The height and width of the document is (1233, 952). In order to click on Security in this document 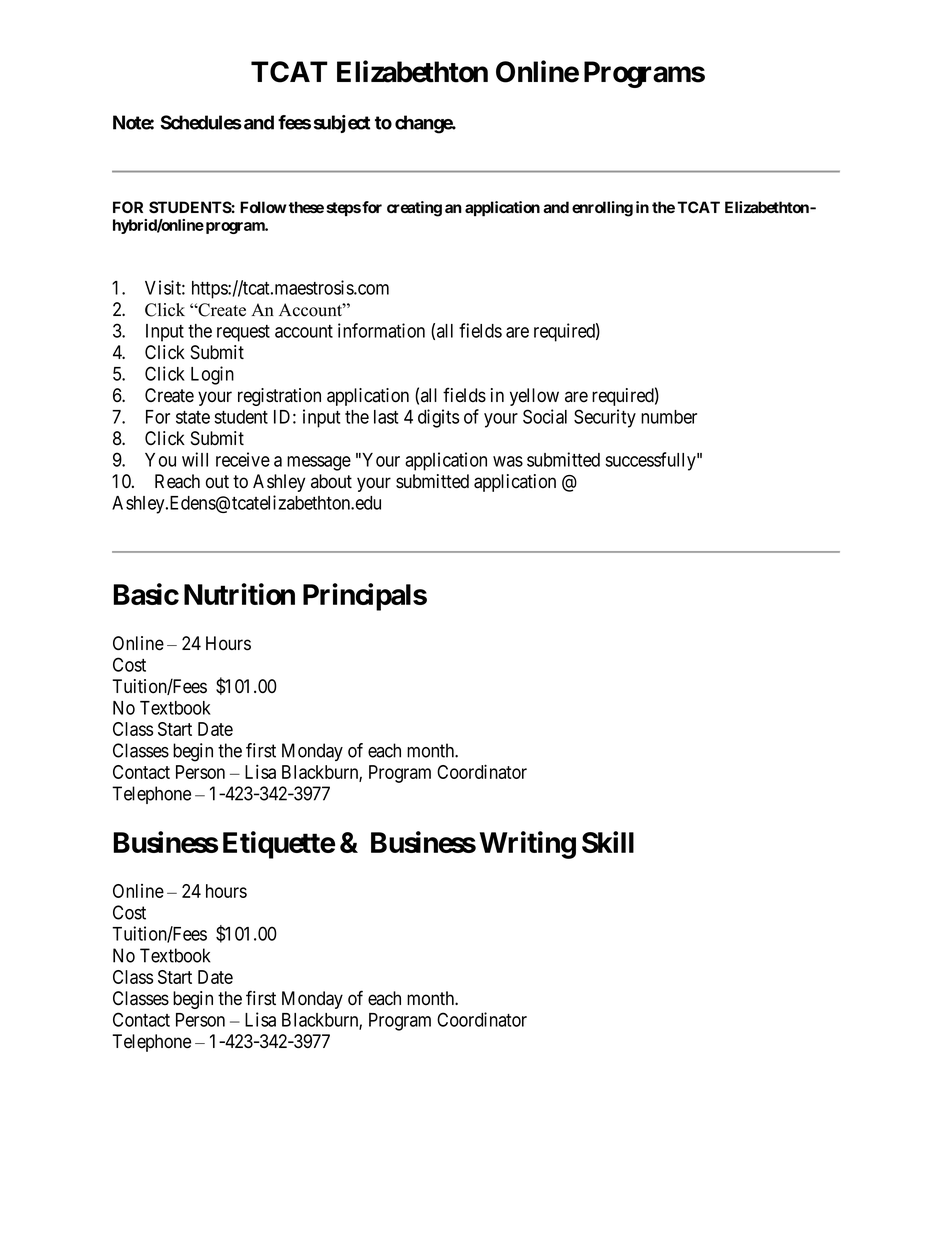, I will do `click(605, 418)`.
